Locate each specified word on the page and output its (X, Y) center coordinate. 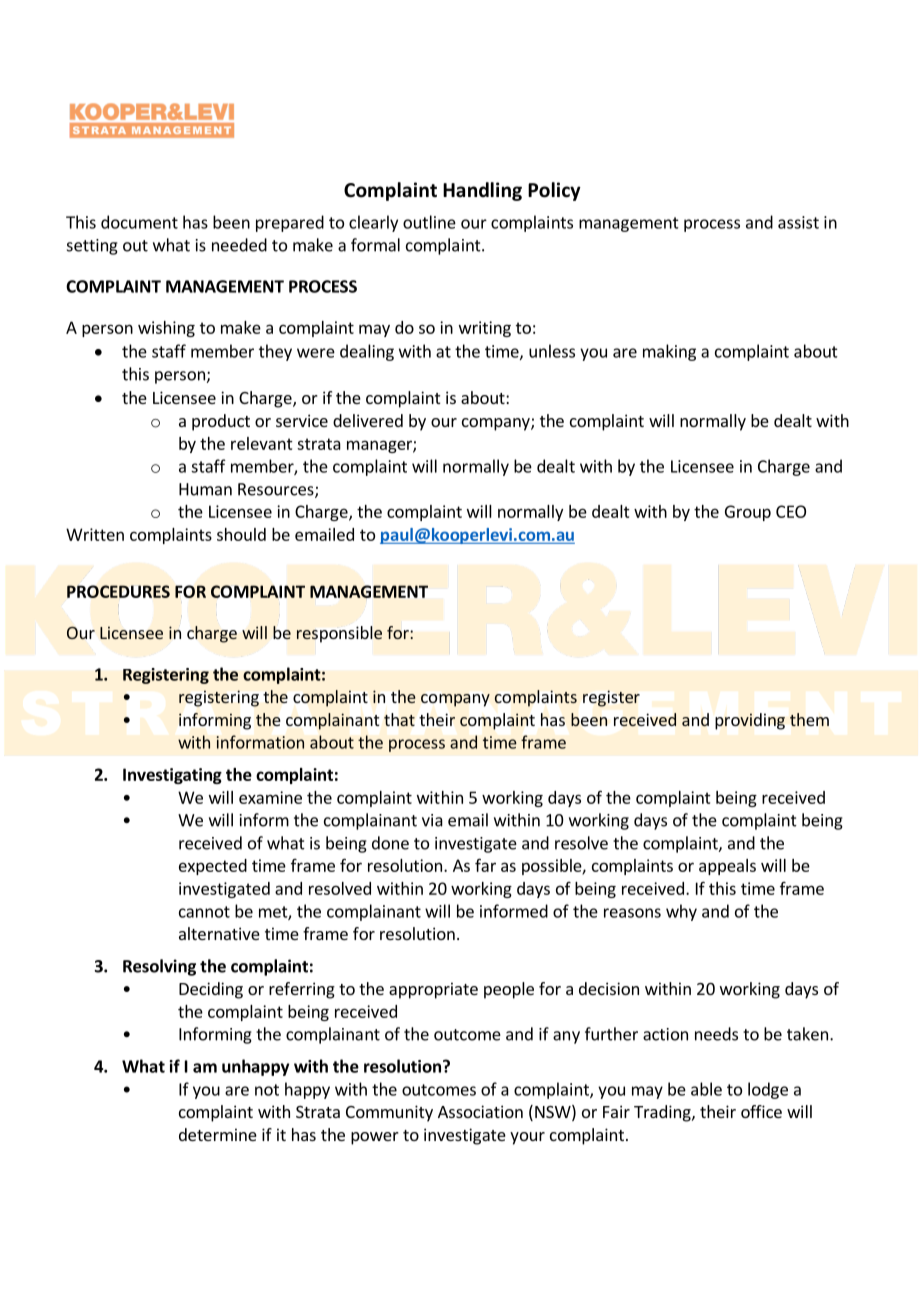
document (139, 222)
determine (218, 1134)
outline (429, 222)
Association (480, 1111)
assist (798, 222)
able (706, 1089)
